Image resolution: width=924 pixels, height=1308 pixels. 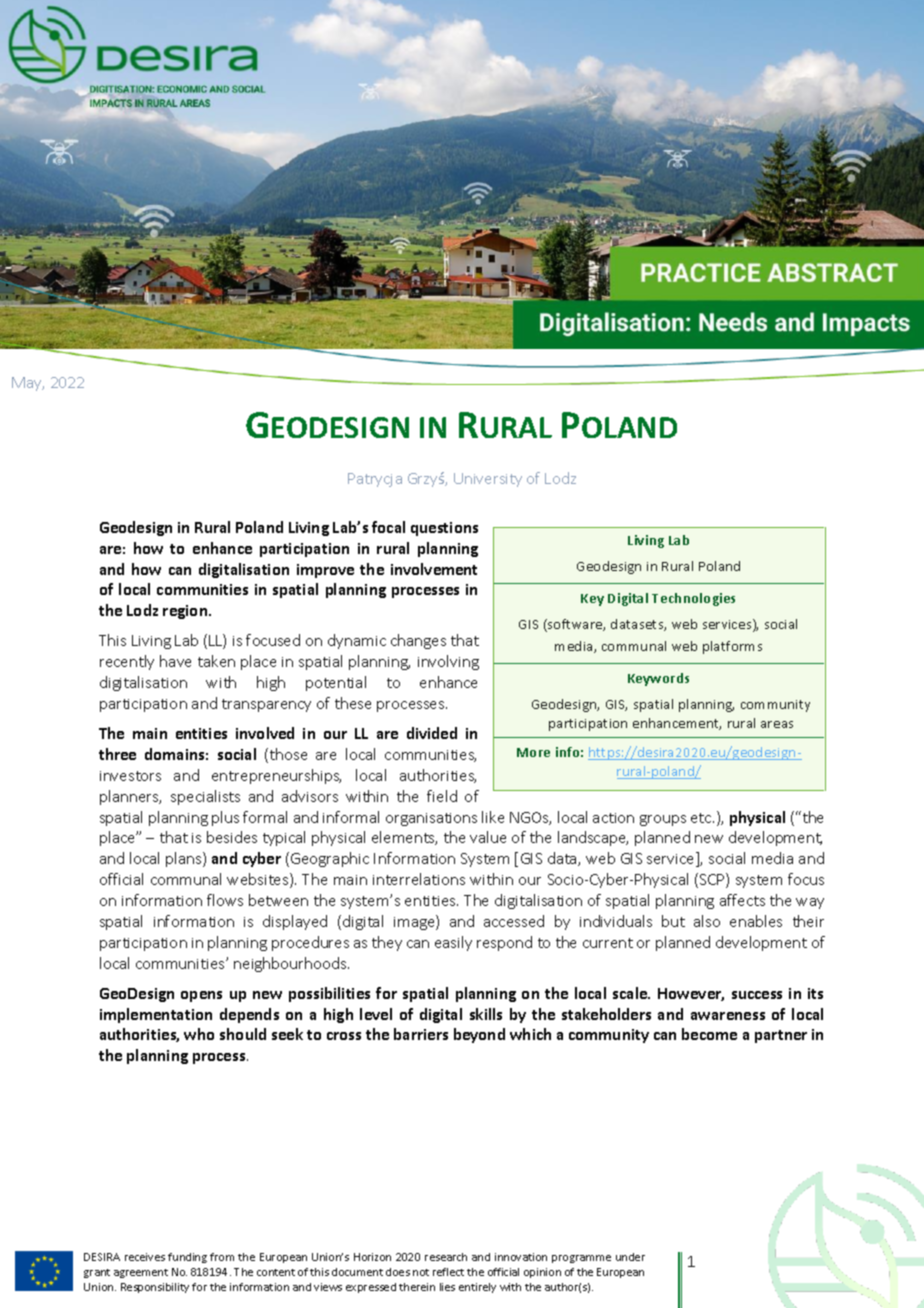 What do you see at coordinates (325, 571) in the screenshot?
I see `improve` at bounding box center [325, 571].
